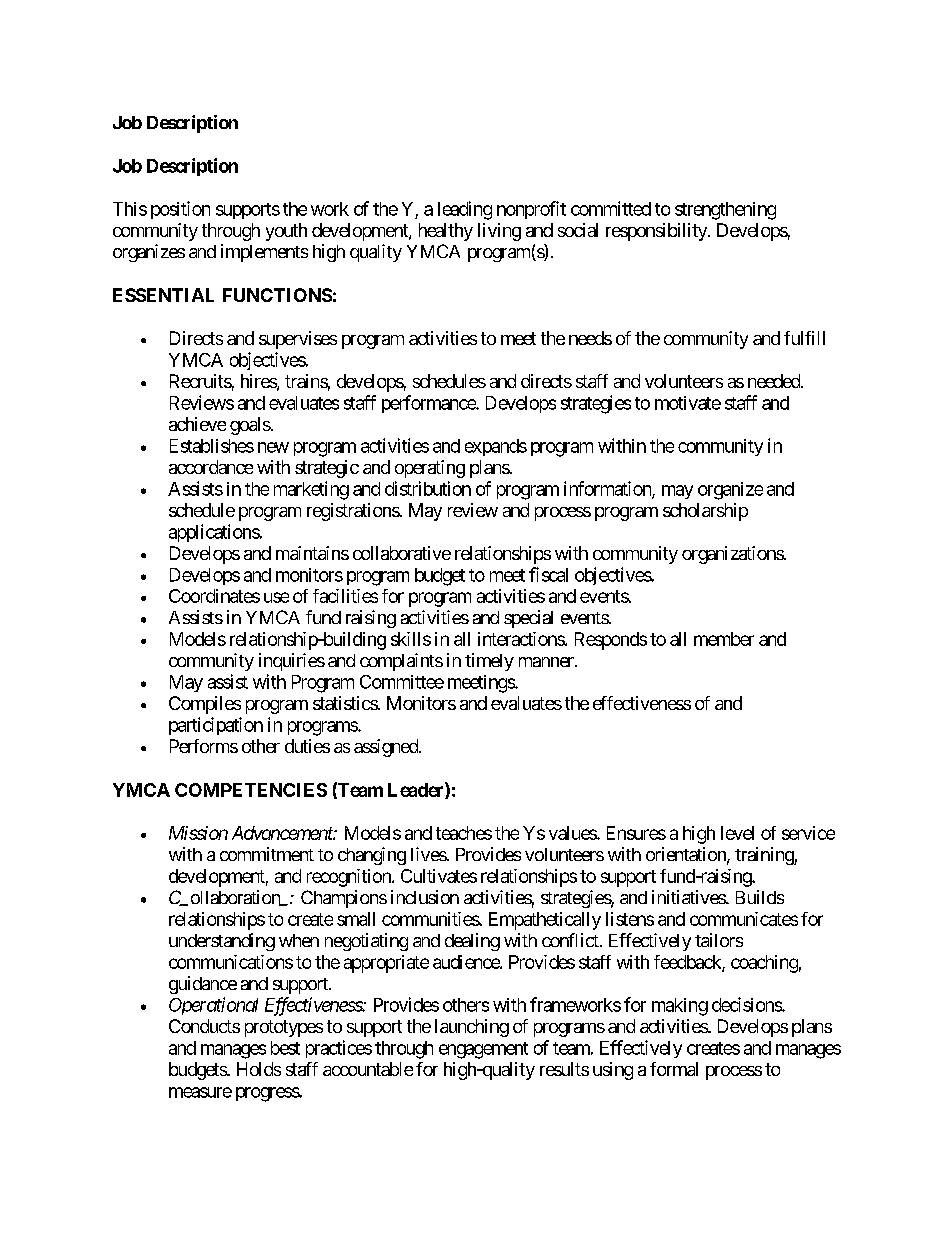 The width and height of the screenshot is (952, 1233). Describe the element at coordinates (499, 232) in the screenshot. I see `living` at that location.
